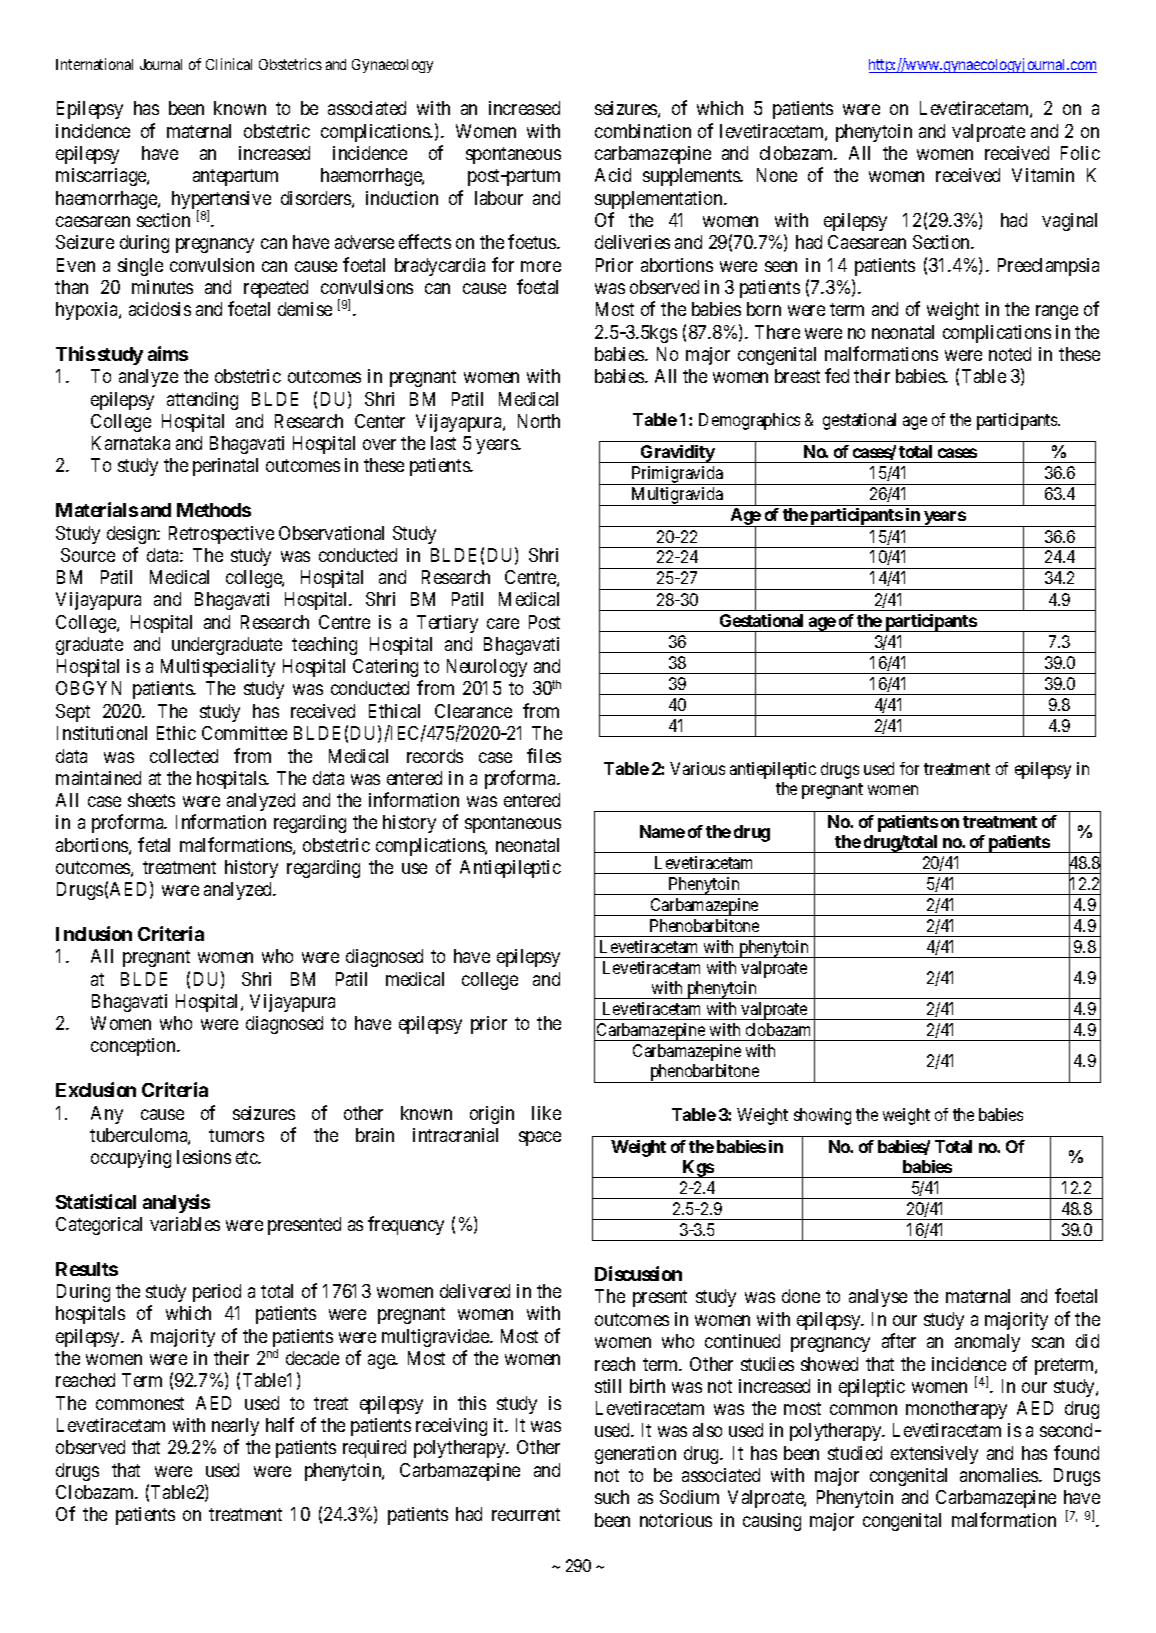 This screenshot has width=1156, height=1633. What do you see at coordinates (643, 131) in the screenshot?
I see `combination` at bounding box center [643, 131].
